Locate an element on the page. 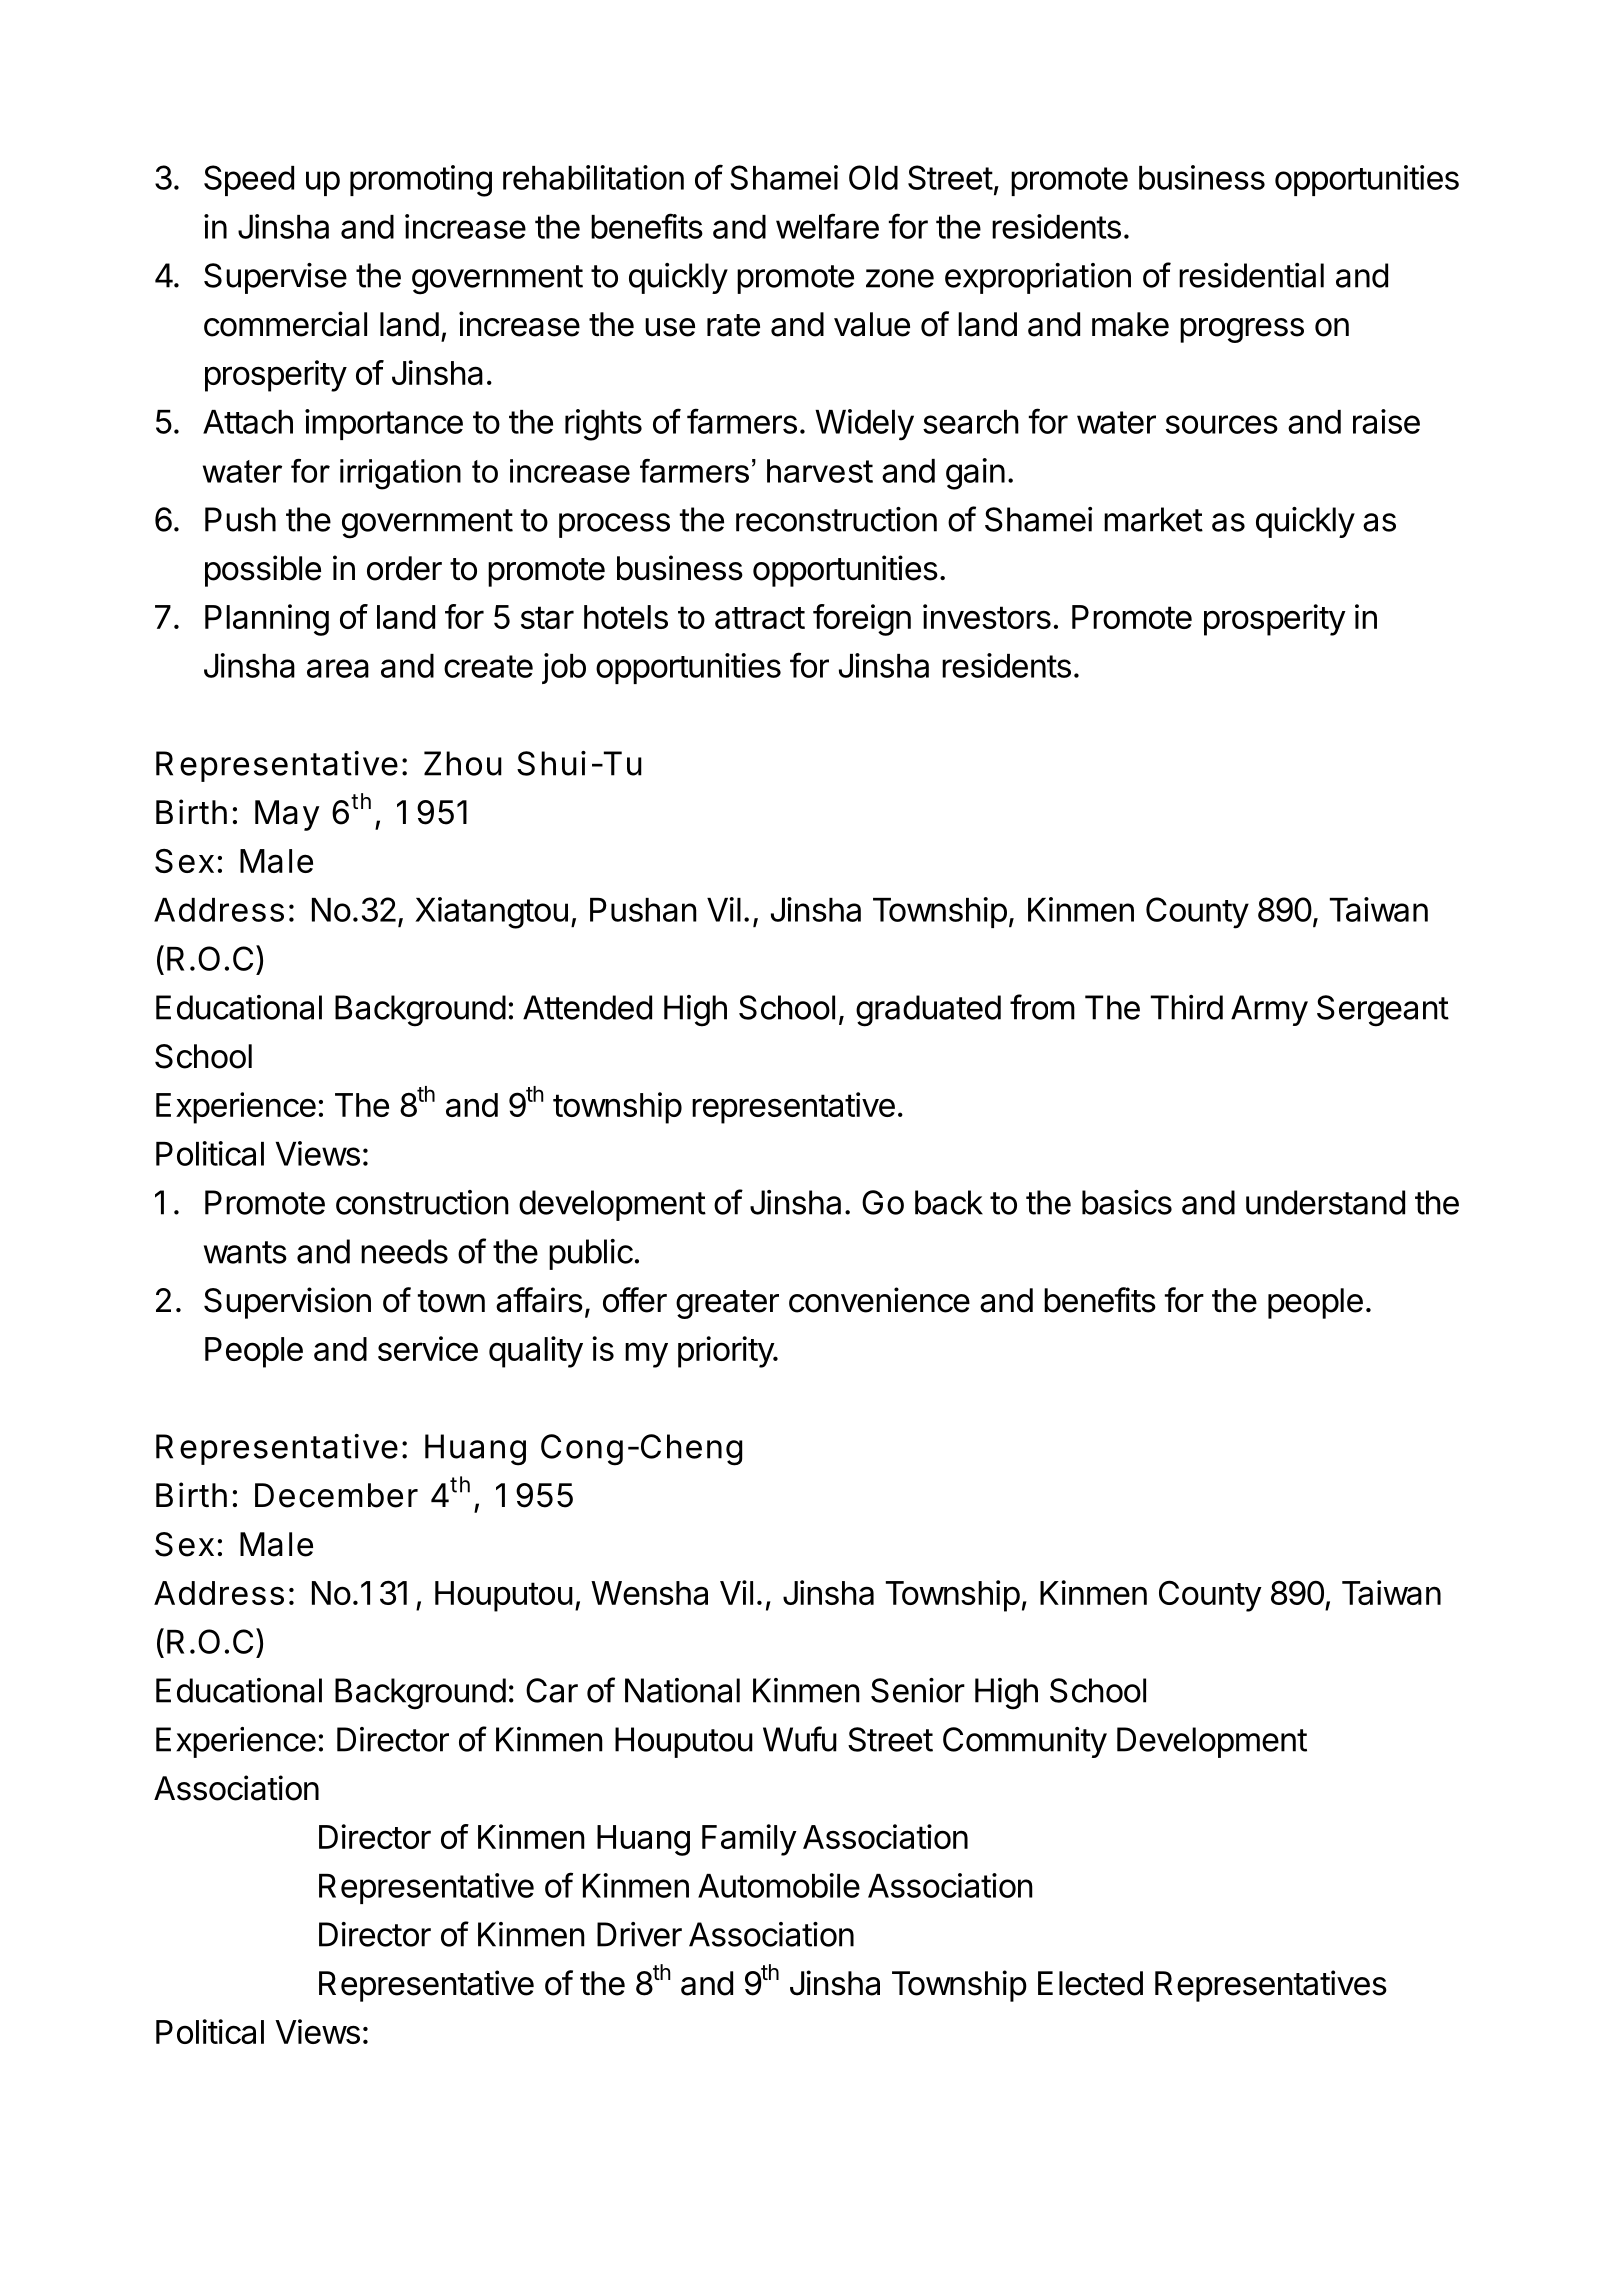 The height and width of the image is (2282, 1614). residential is located at coordinates (1251, 275).
